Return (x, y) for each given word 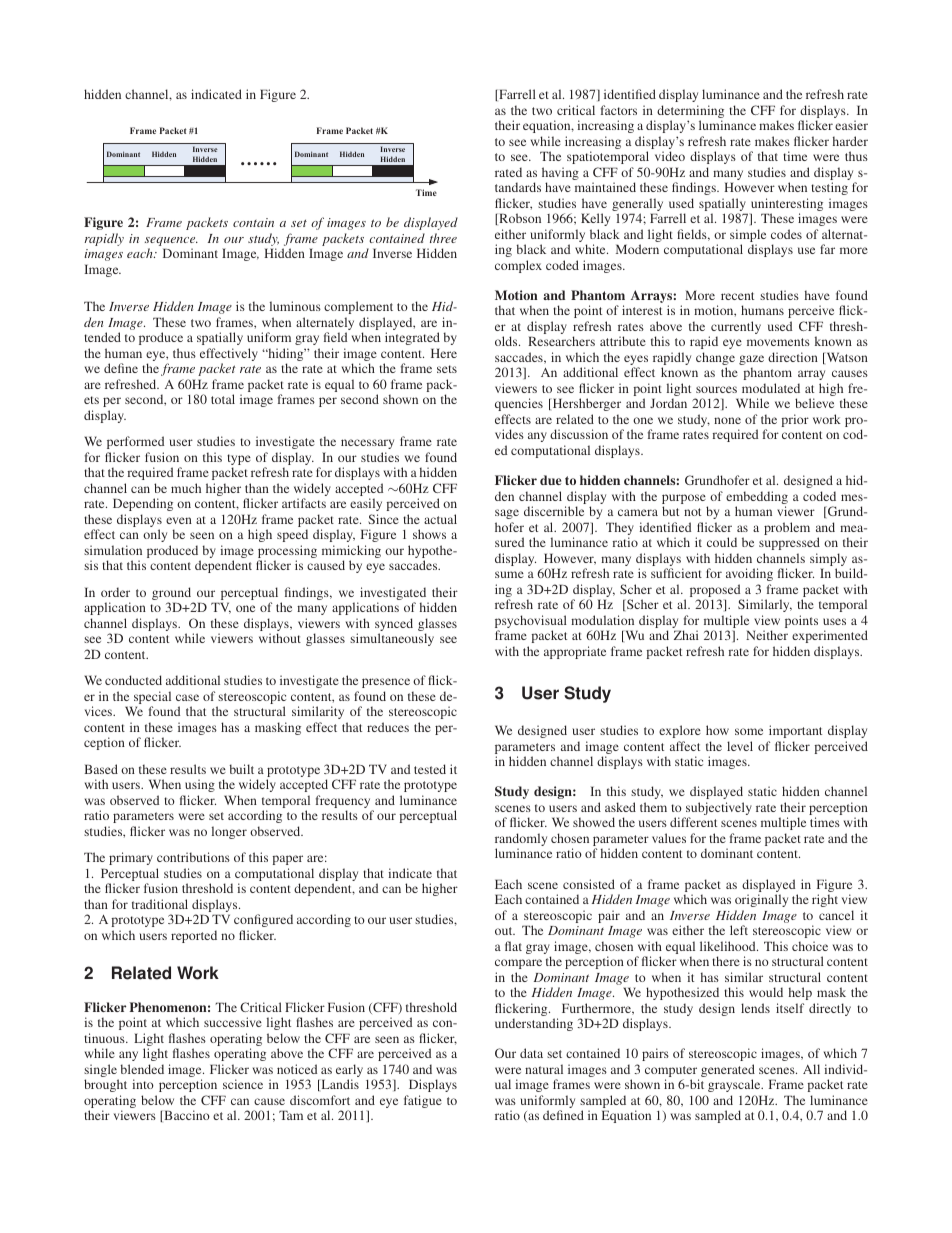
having (560, 175)
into (143, 1084)
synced (394, 626)
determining (690, 113)
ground (173, 595)
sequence (171, 241)
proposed (716, 592)
